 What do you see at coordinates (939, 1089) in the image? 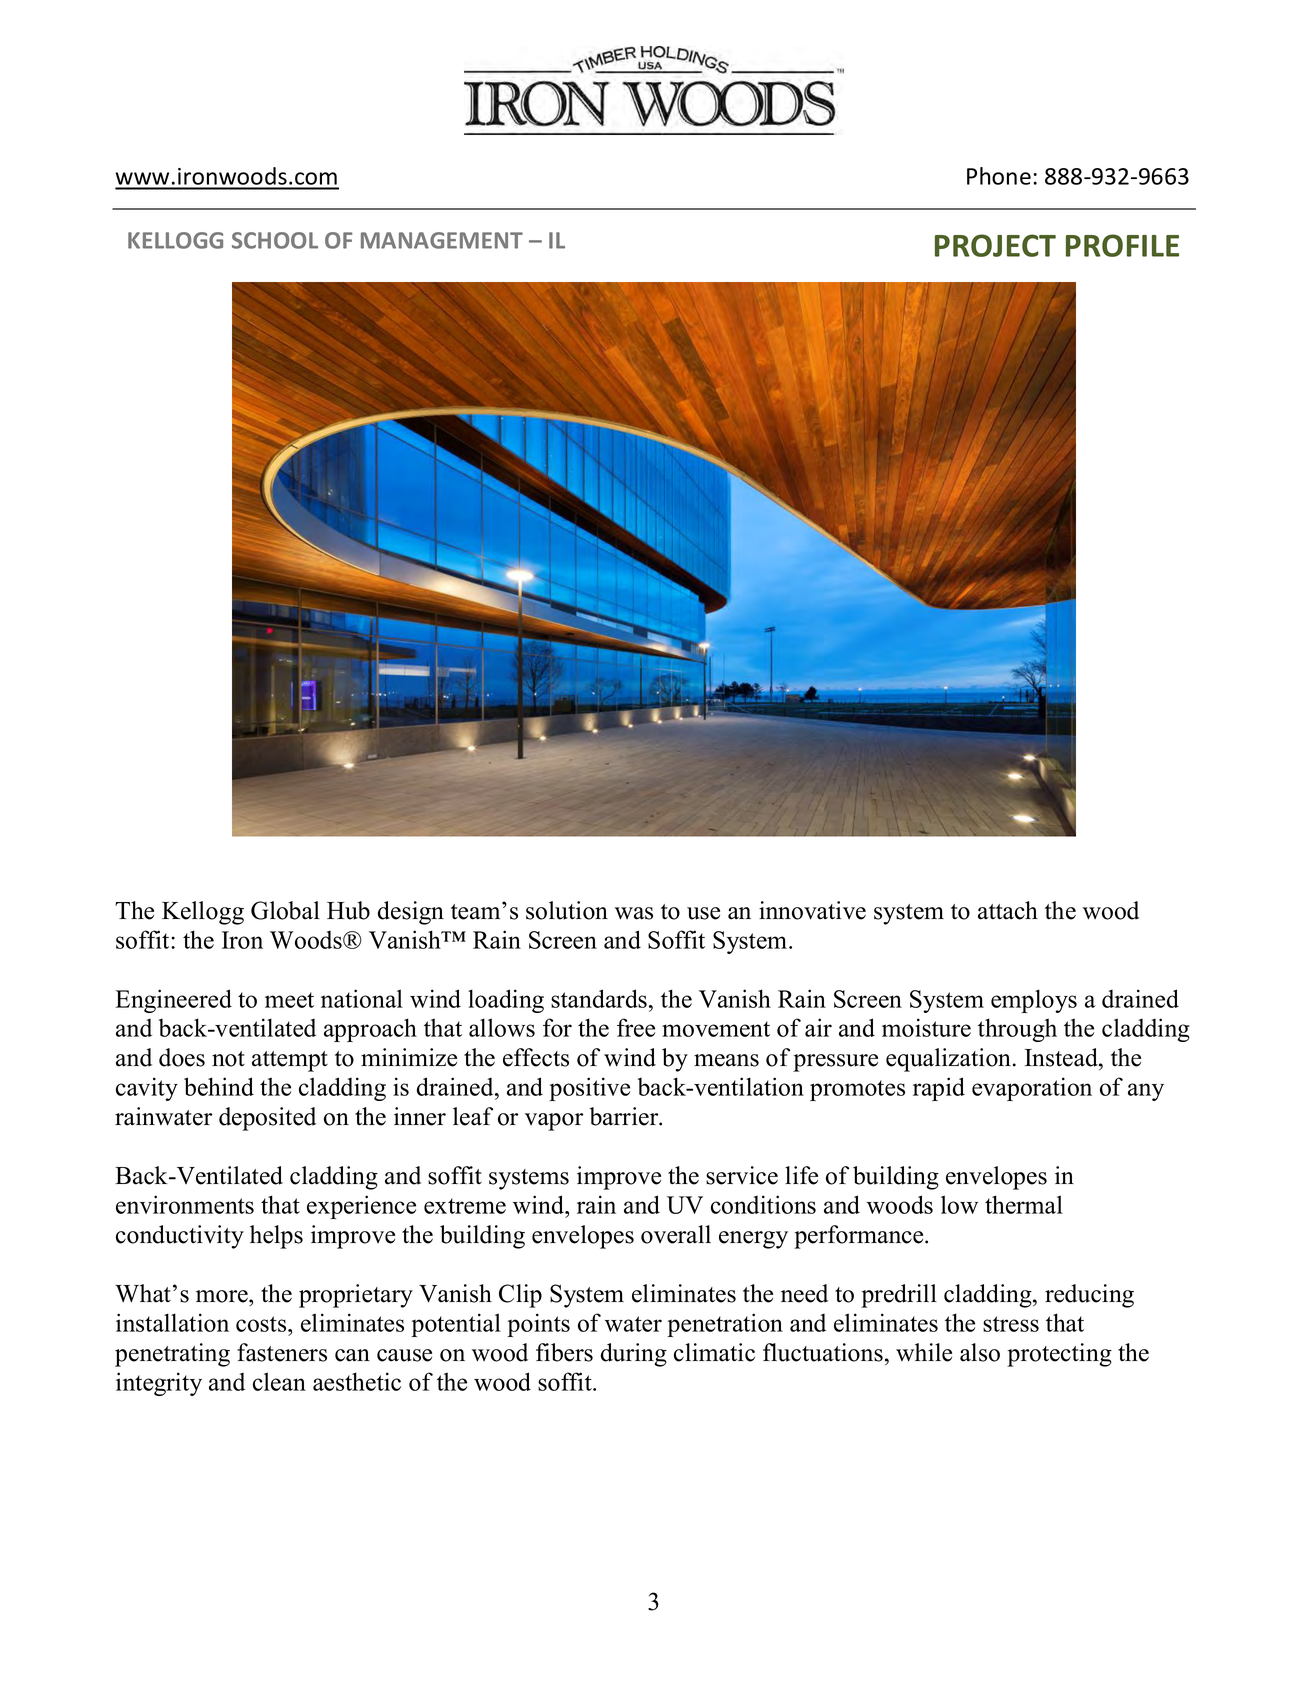
I see `rapid` at bounding box center [939, 1089].
